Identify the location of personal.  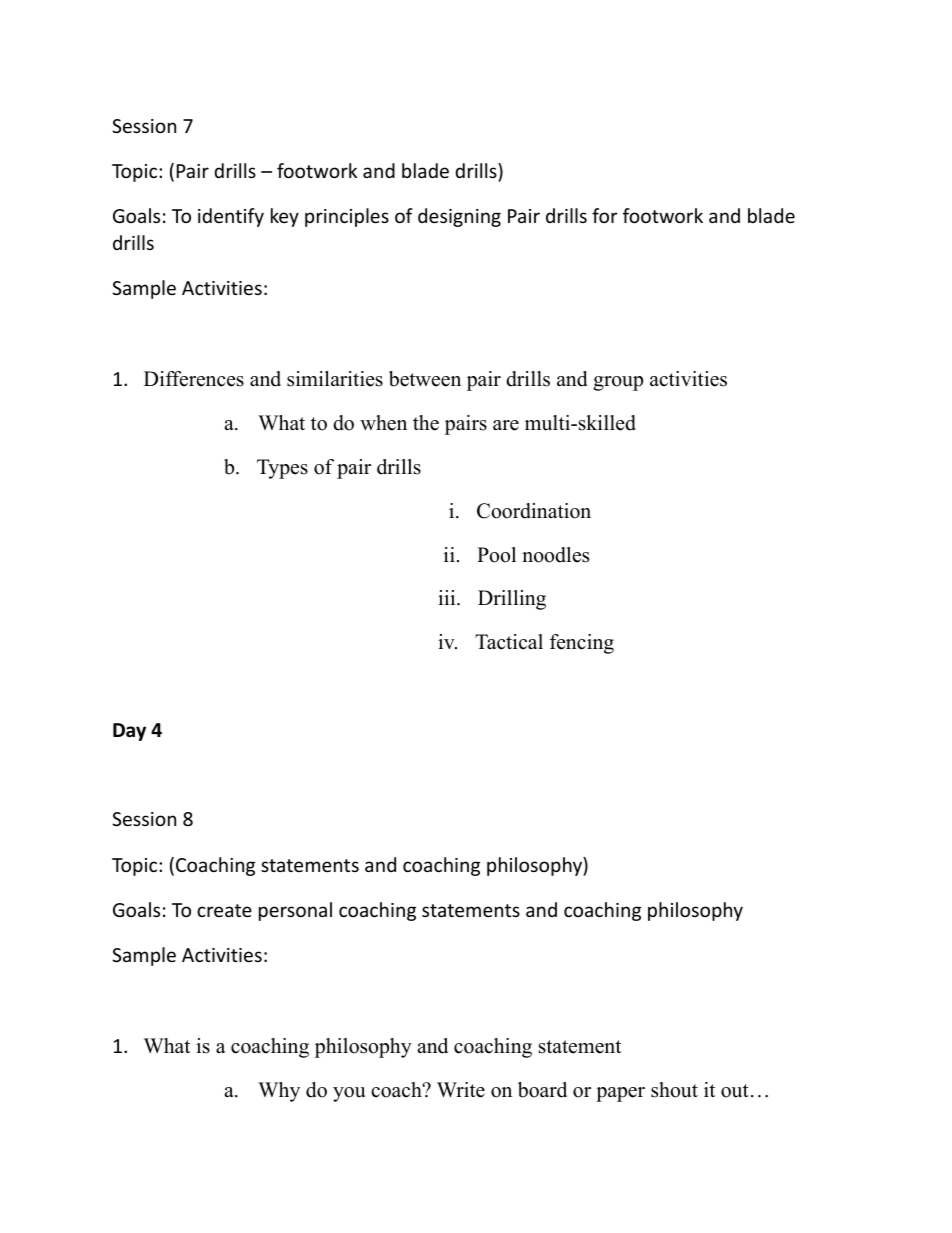
(295, 911).
